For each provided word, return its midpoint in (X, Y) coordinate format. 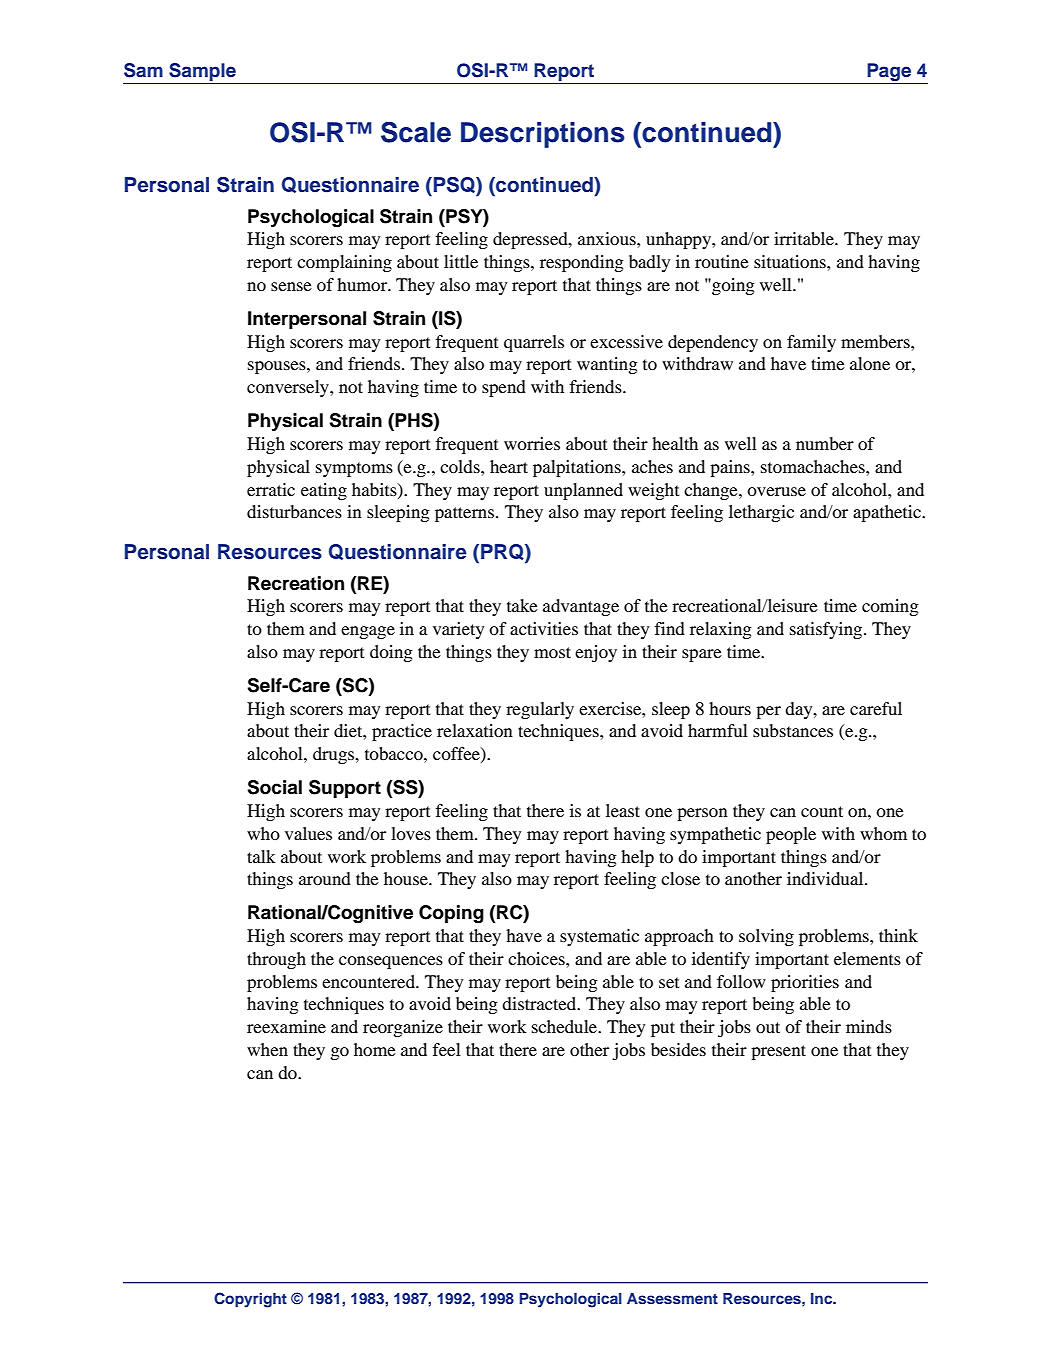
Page (889, 73)
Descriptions (543, 135)
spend (504, 388)
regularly (540, 710)
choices (537, 958)
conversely (289, 388)
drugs (335, 755)
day (800, 710)
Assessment (672, 1298)
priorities (805, 983)
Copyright (250, 1300)
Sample (202, 73)
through (276, 960)
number (825, 443)
